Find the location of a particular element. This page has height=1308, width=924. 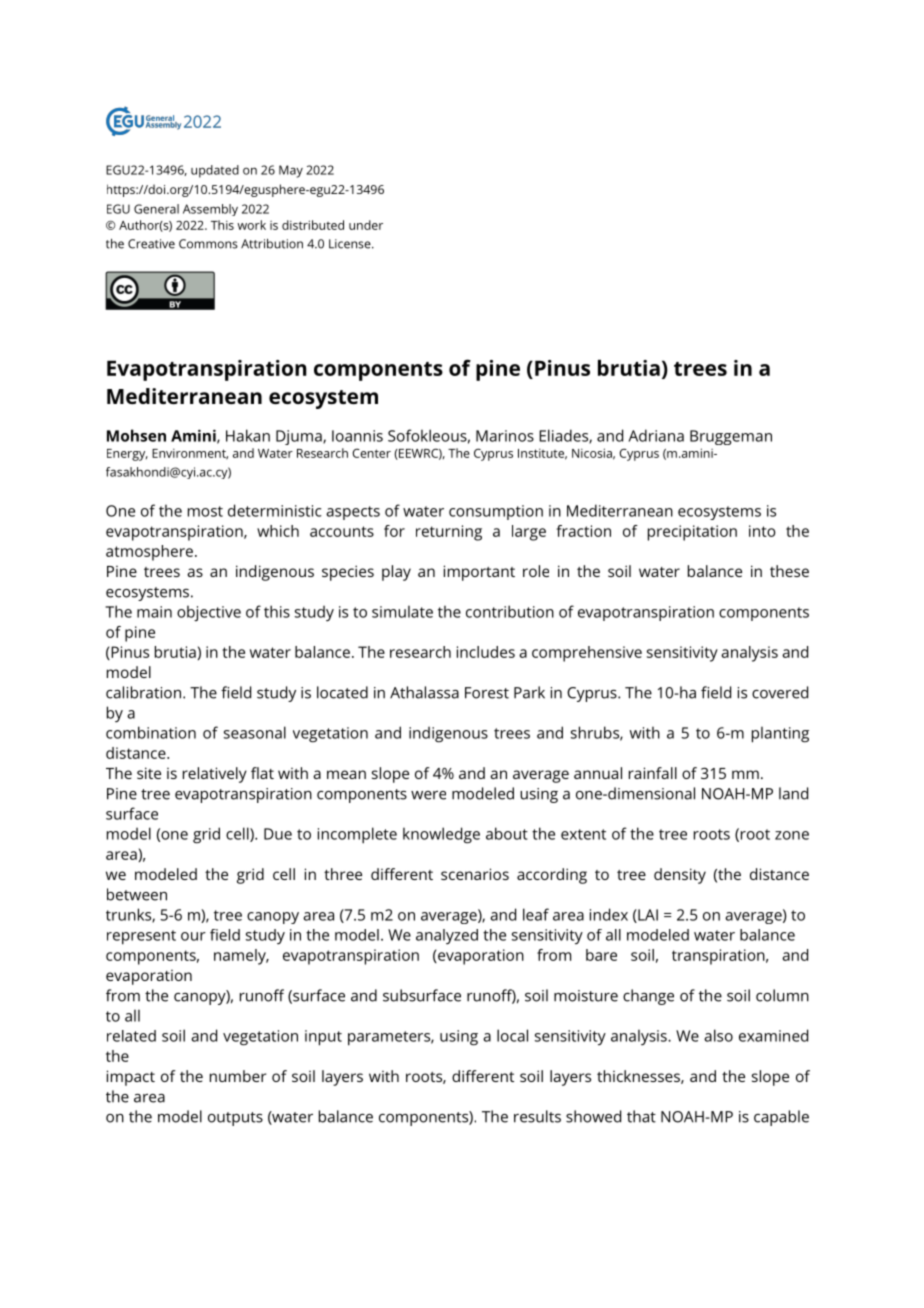

Adriana is located at coordinates (656, 435).
